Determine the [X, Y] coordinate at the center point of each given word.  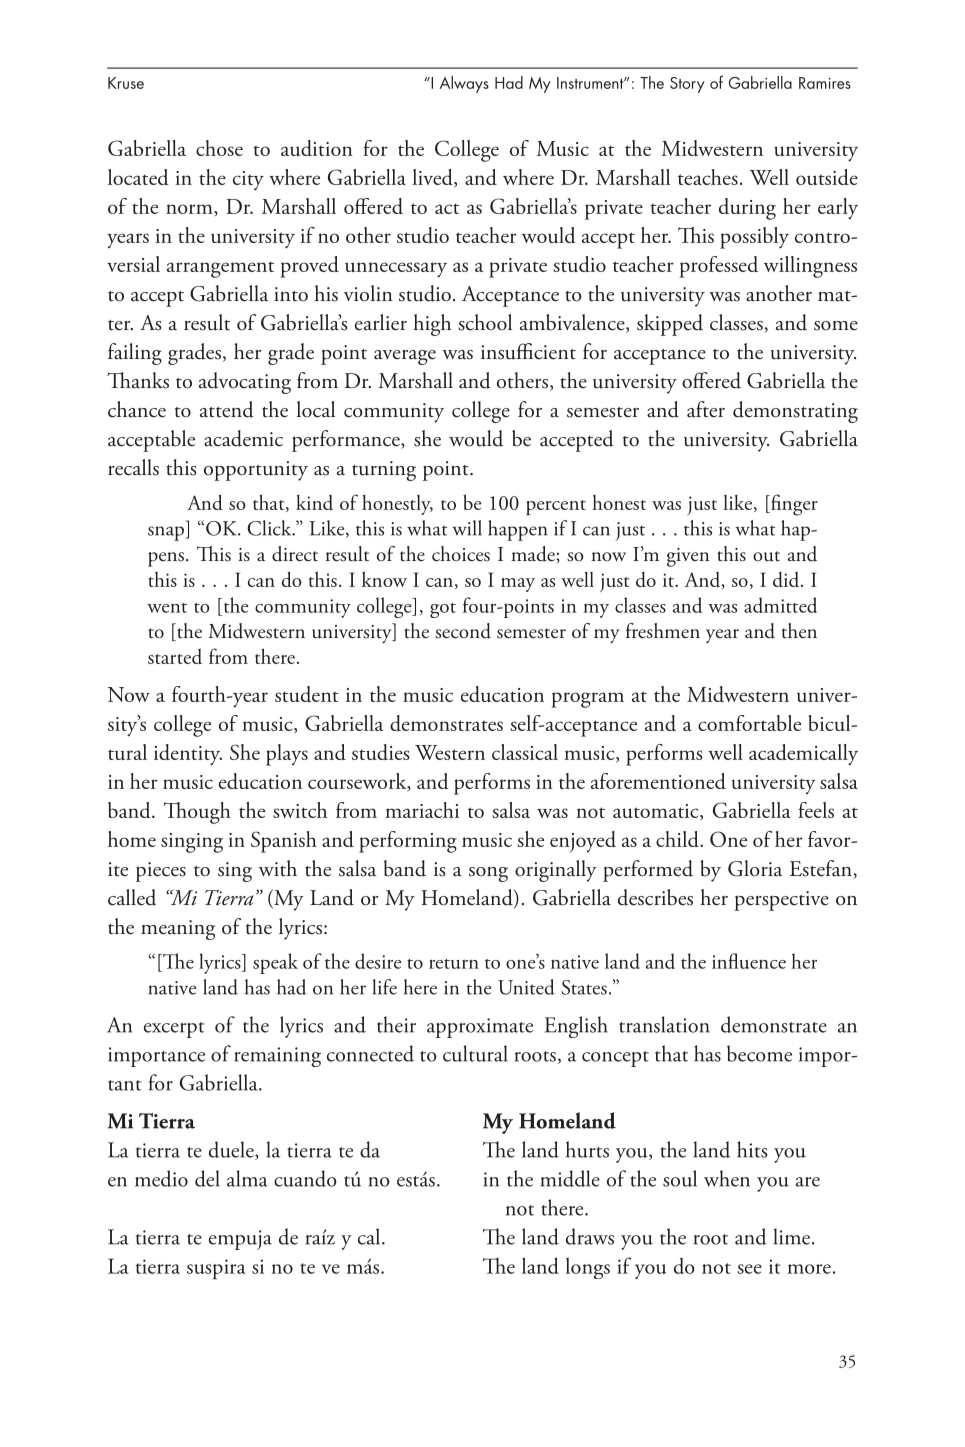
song [488, 874]
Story [687, 85]
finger [793, 505]
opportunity [256, 471]
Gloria [755, 868]
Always [464, 84]
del [207, 1178]
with [278, 868]
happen [517, 530]
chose [219, 148]
